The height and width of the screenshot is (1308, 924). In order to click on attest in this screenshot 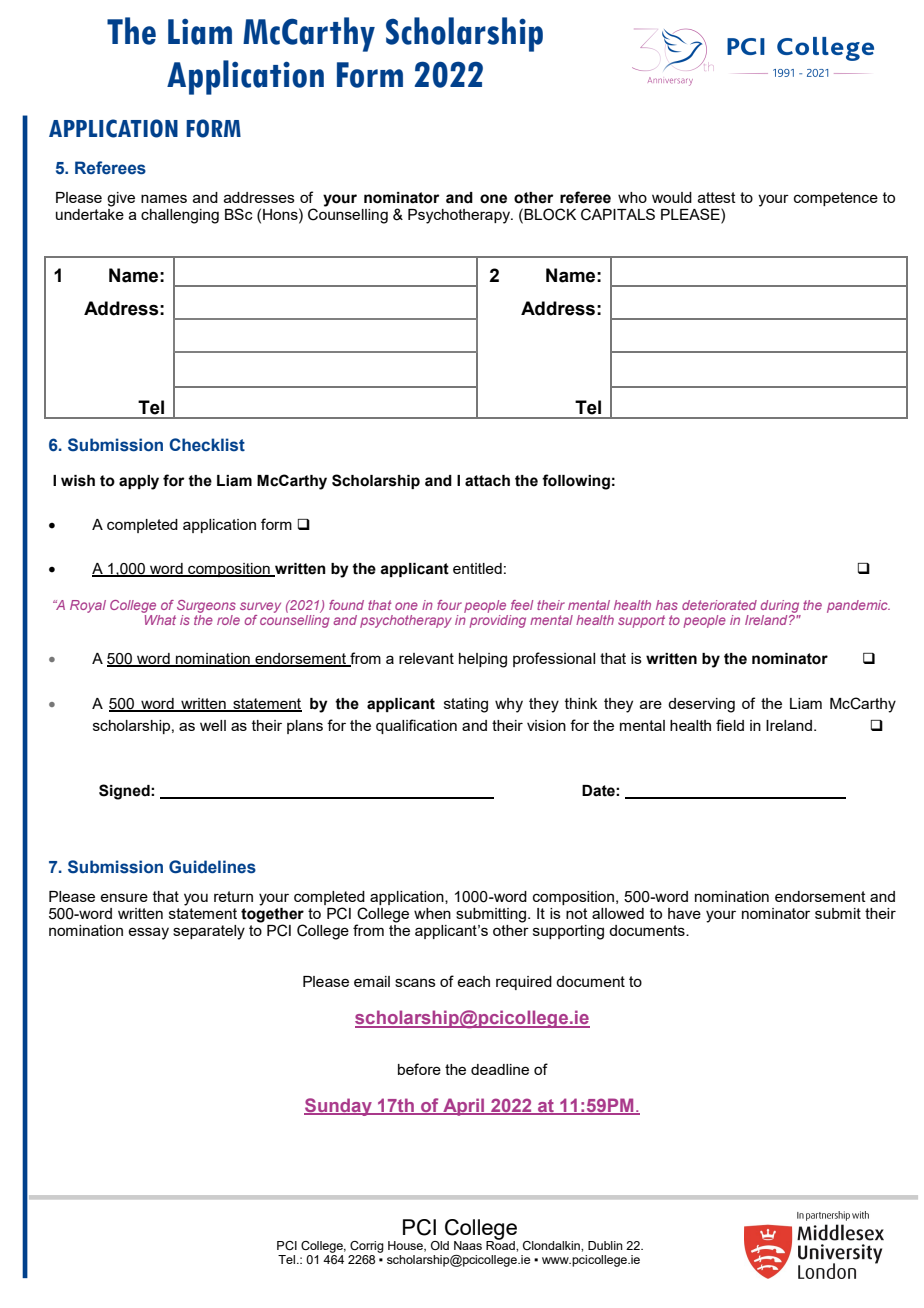, I will do `click(717, 197)`.
